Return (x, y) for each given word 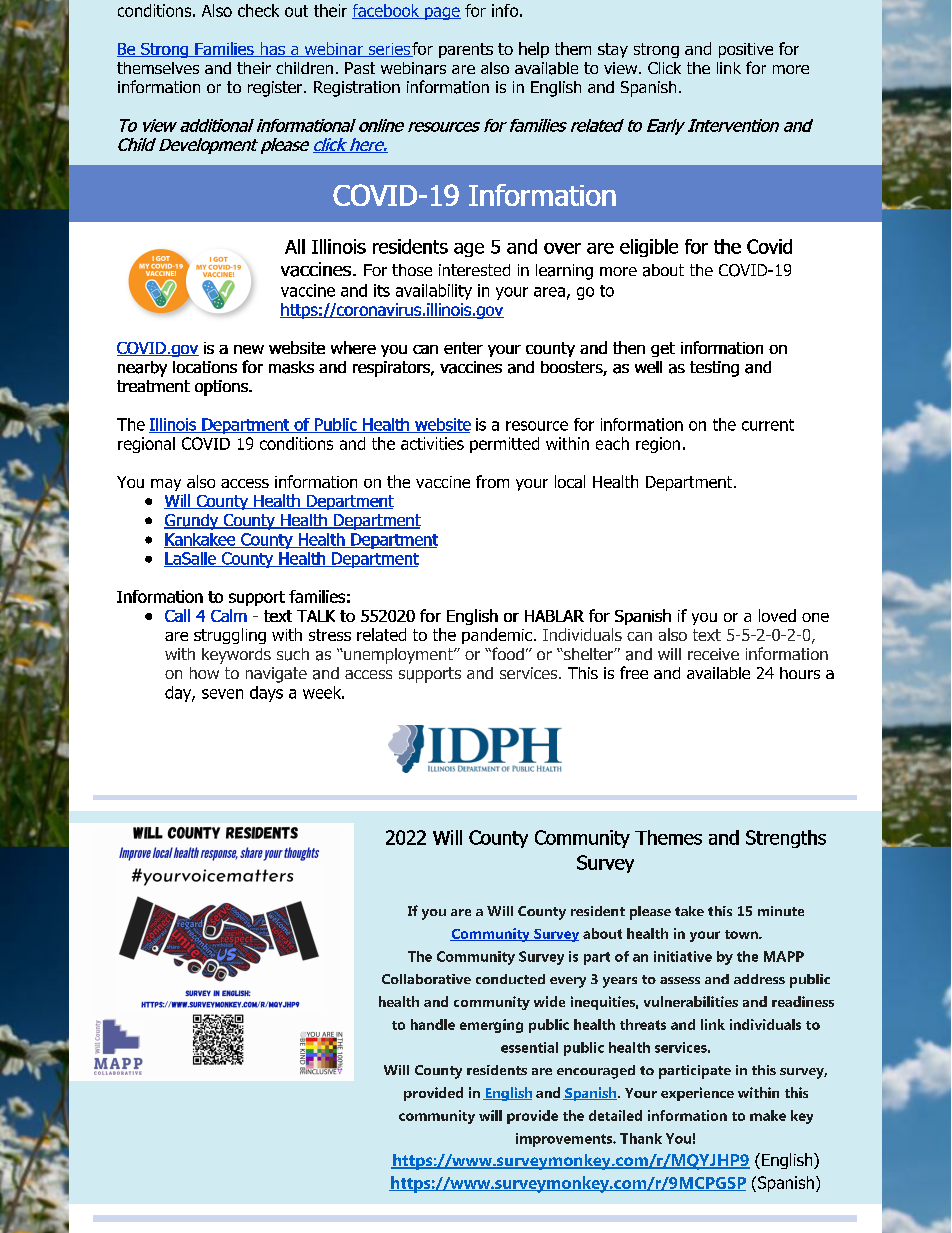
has (272, 49)
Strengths (786, 839)
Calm (229, 615)
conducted (510, 979)
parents (466, 50)
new (249, 349)
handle (433, 1024)
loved (777, 615)
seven (222, 694)
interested (474, 270)
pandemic (497, 636)
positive (746, 50)
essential (529, 1047)
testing (714, 369)
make (768, 1115)
